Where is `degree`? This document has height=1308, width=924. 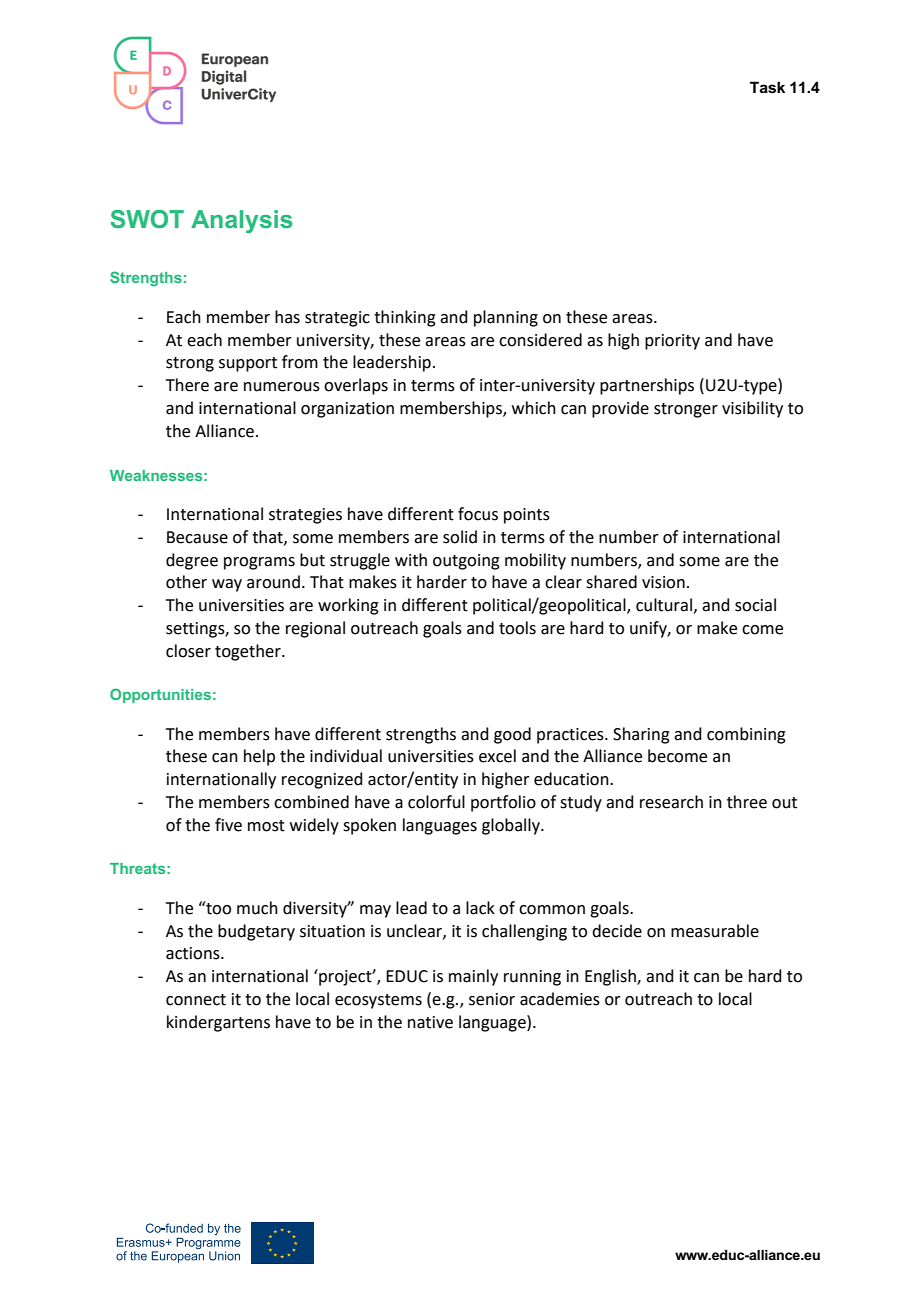 degree is located at coordinates (192, 561).
